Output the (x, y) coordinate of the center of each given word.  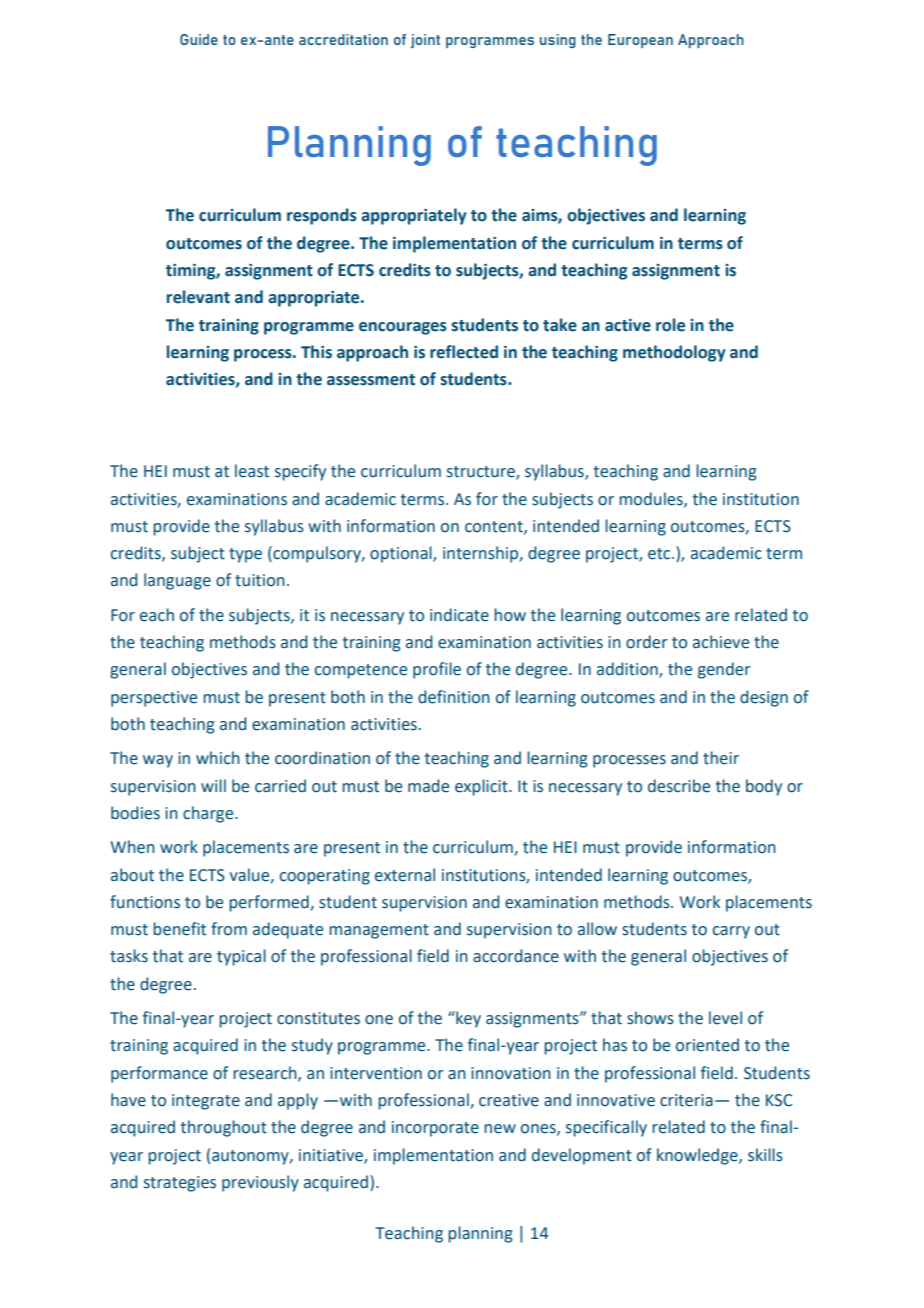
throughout (224, 1128)
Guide (199, 39)
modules (652, 499)
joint (425, 41)
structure (482, 473)
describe (679, 786)
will (213, 785)
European (640, 41)
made (428, 786)
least (252, 471)
